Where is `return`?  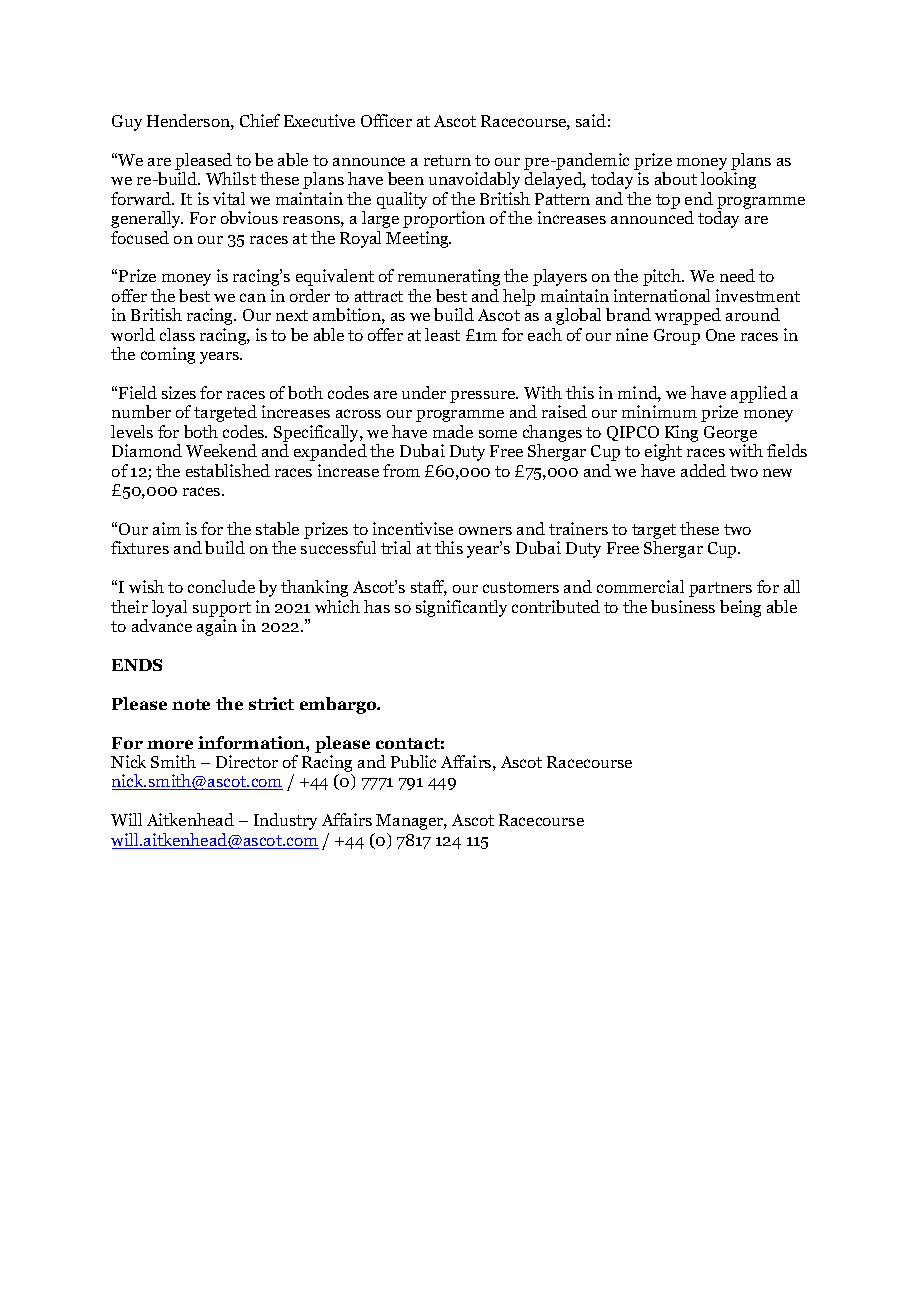
return is located at coordinates (447, 160).
